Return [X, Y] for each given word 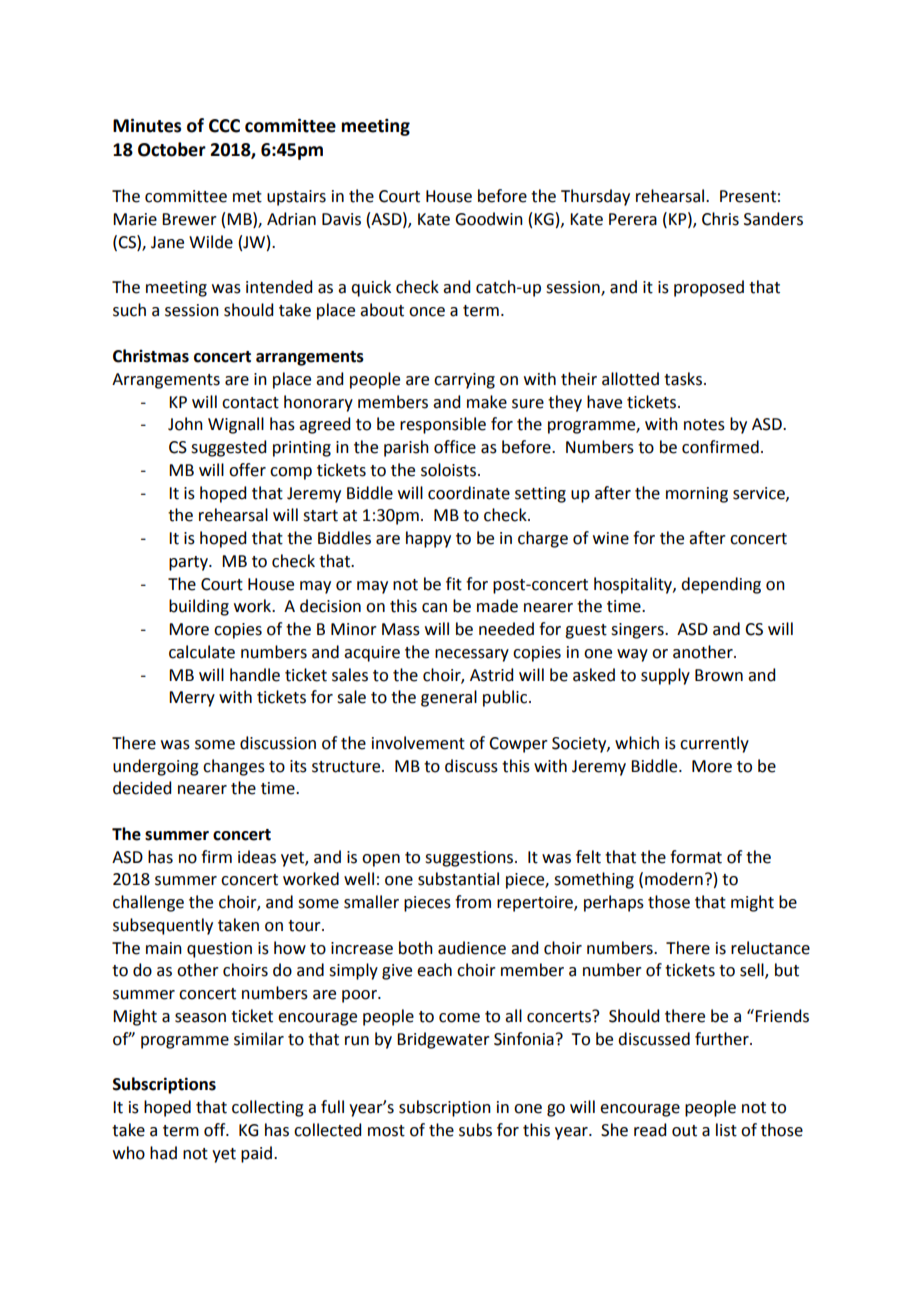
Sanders [773, 219]
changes [234, 767]
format [696, 857]
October [172, 149]
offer [247, 470]
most [386, 1131]
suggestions [470, 859]
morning [697, 495]
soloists [448, 470]
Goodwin [489, 219]
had [163, 1153]
